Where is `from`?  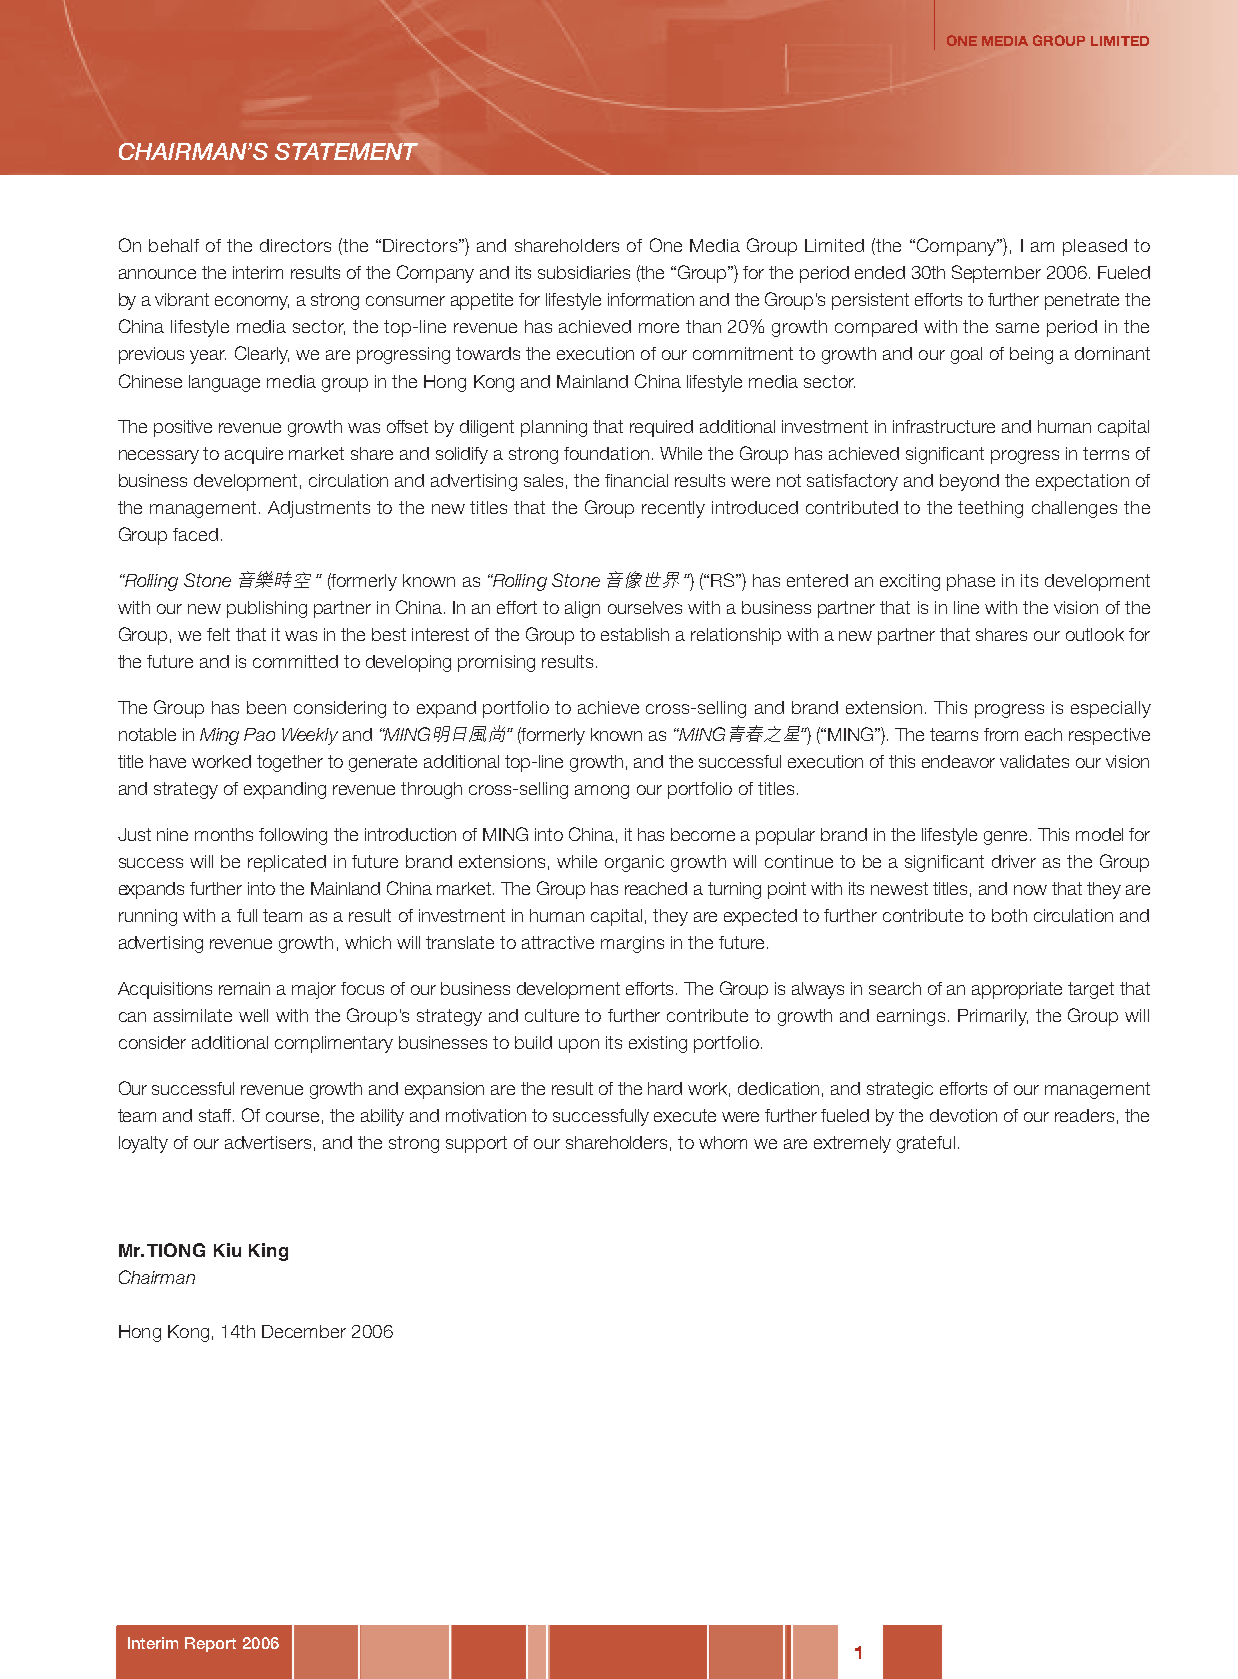 from is located at coordinates (1001, 734).
